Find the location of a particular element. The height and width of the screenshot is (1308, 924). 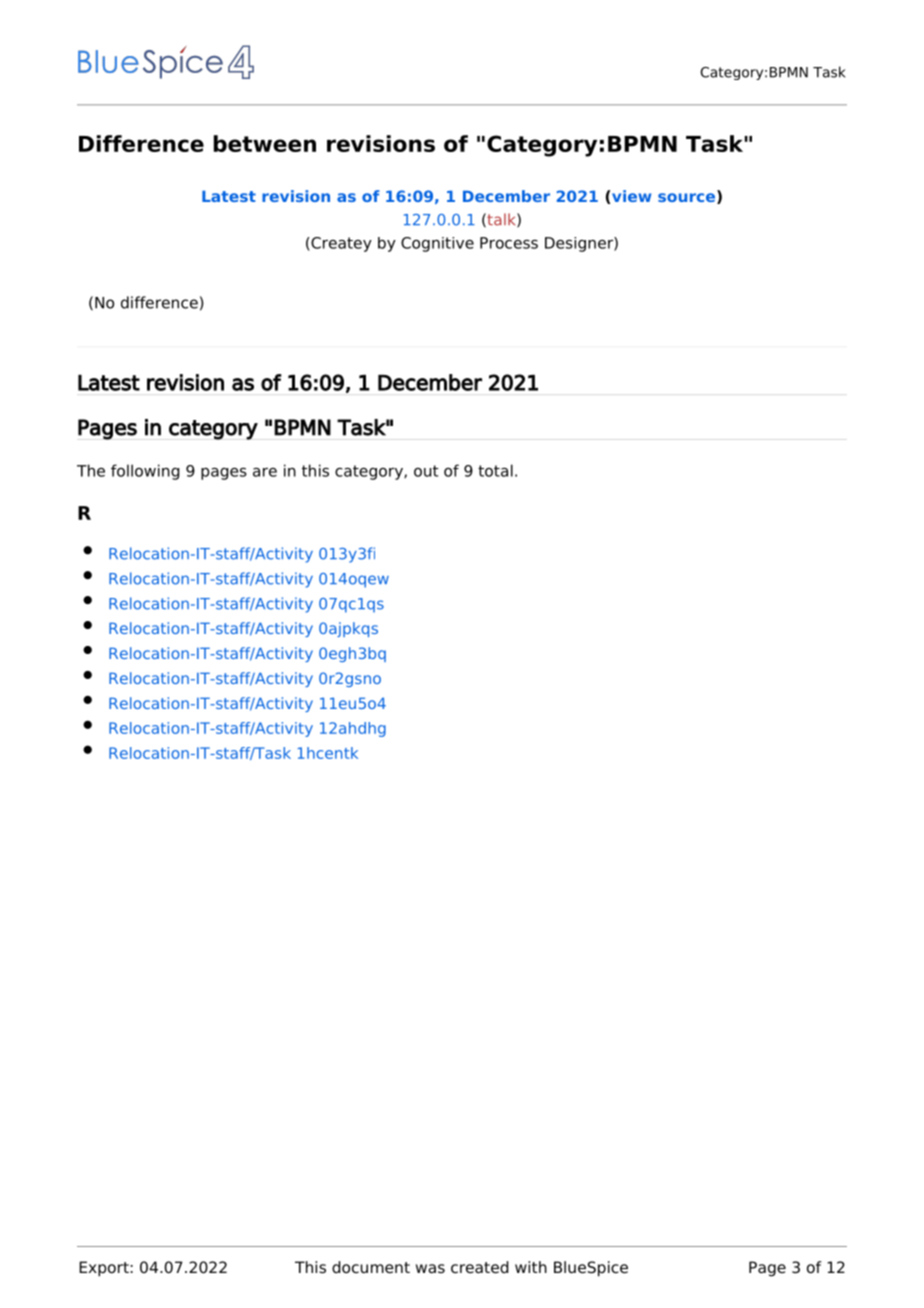

total is located at coordinates (495, 470).
